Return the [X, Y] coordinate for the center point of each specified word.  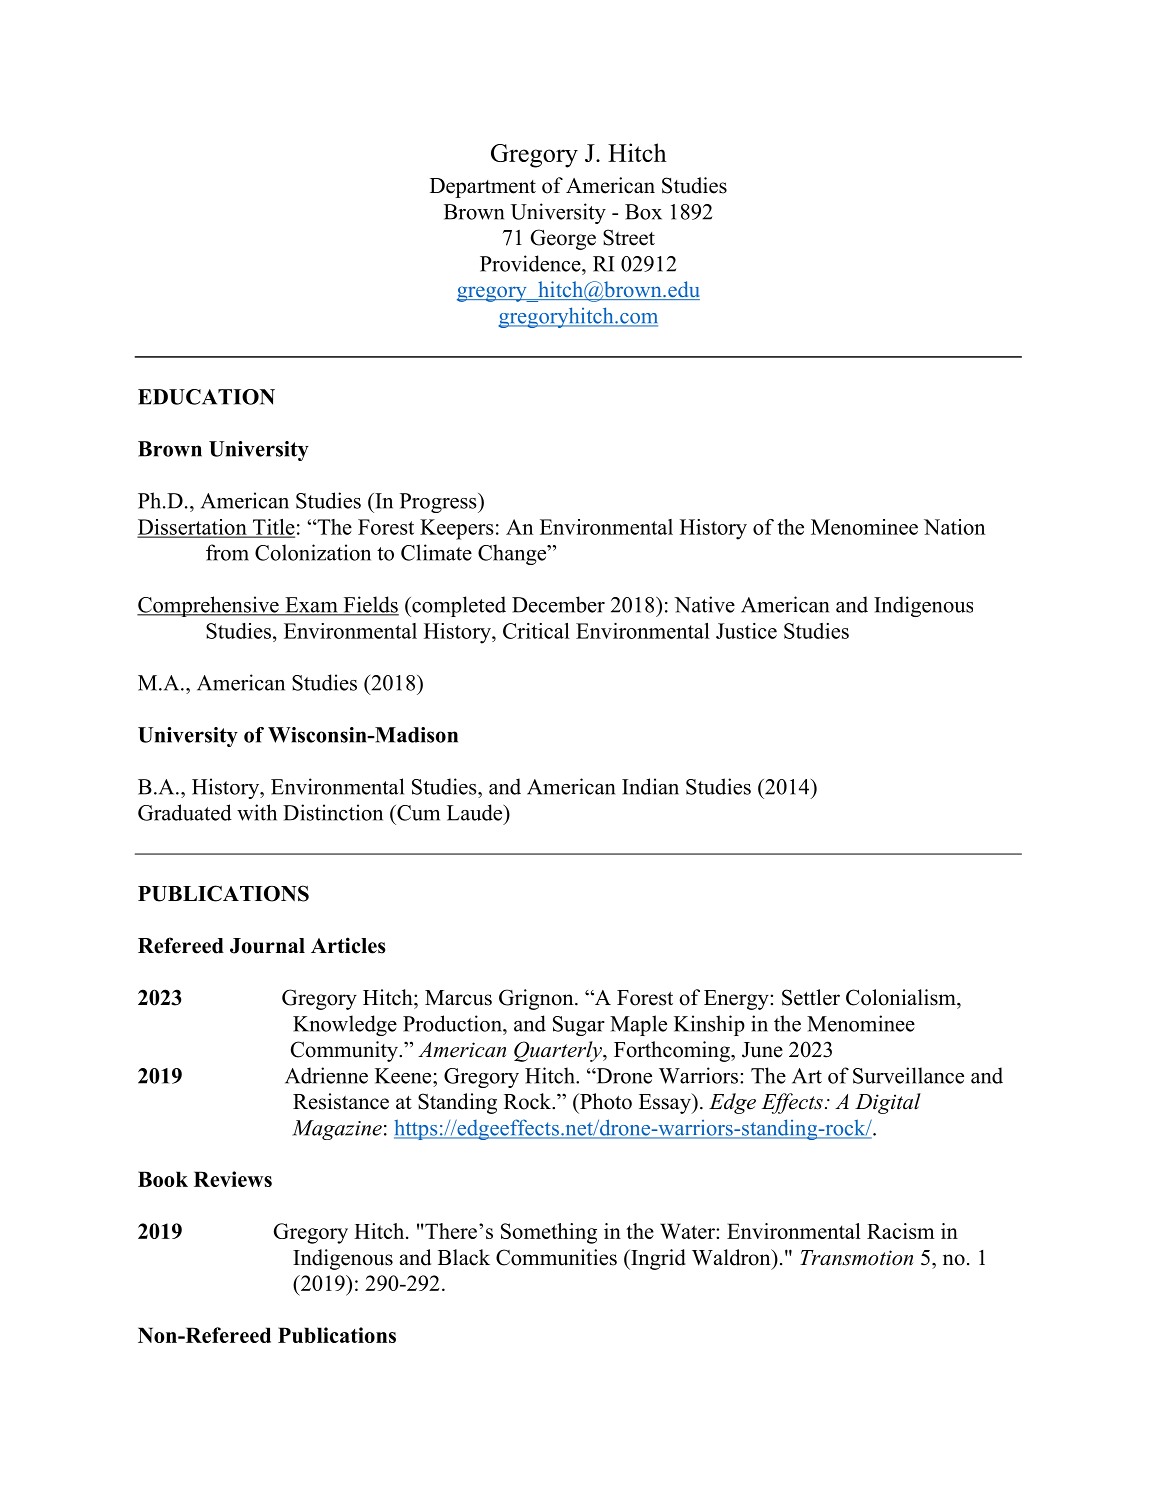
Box [643, 212]
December [558, 604]
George [563, 239]
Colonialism [902, 997]
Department [483, 188]
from [227, 552]
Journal [267, 946]
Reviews [233, 1179]
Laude [476, 812]
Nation [954, 527]
